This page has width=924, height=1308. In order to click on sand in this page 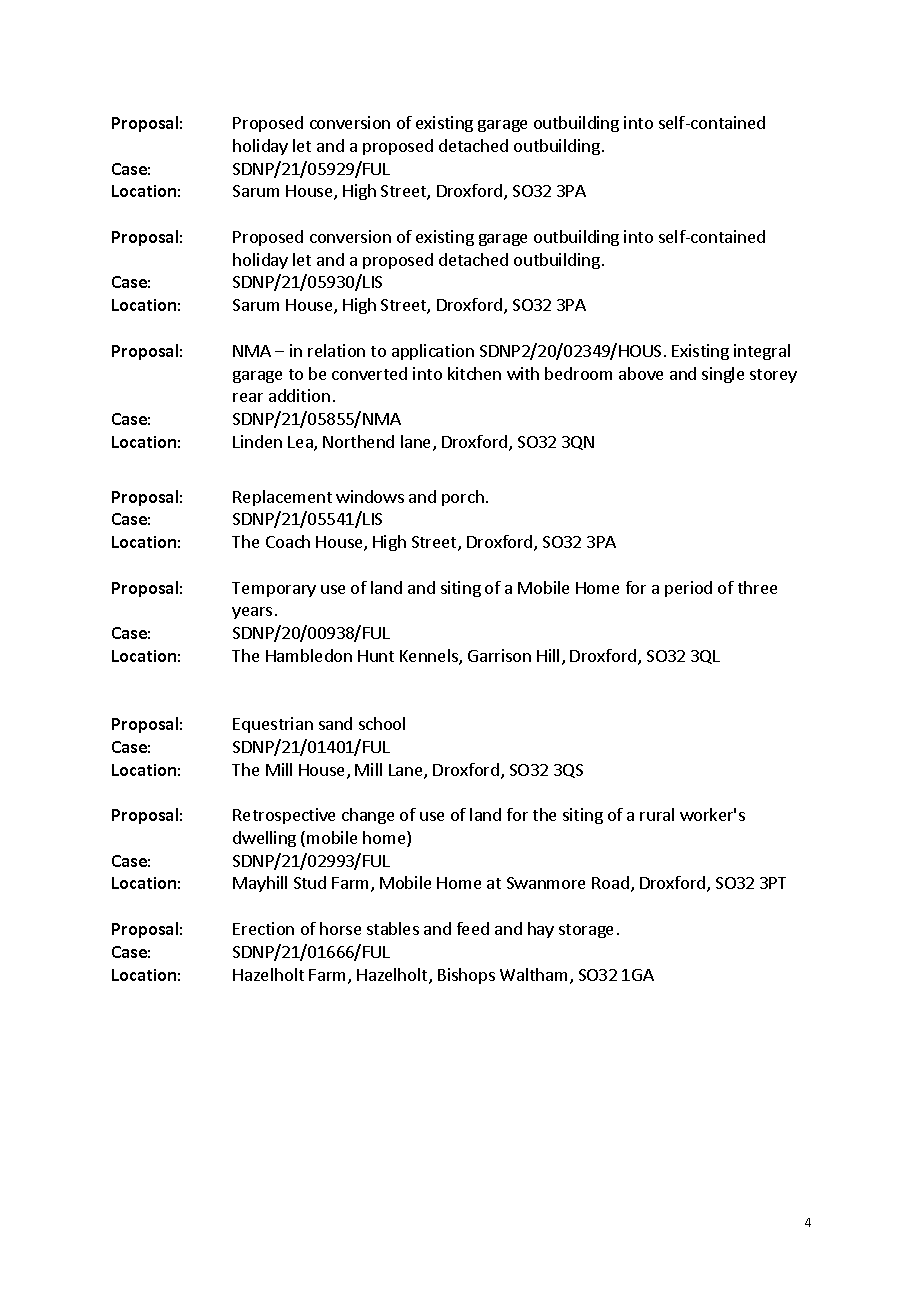, I will do `click(335, 723)`.
